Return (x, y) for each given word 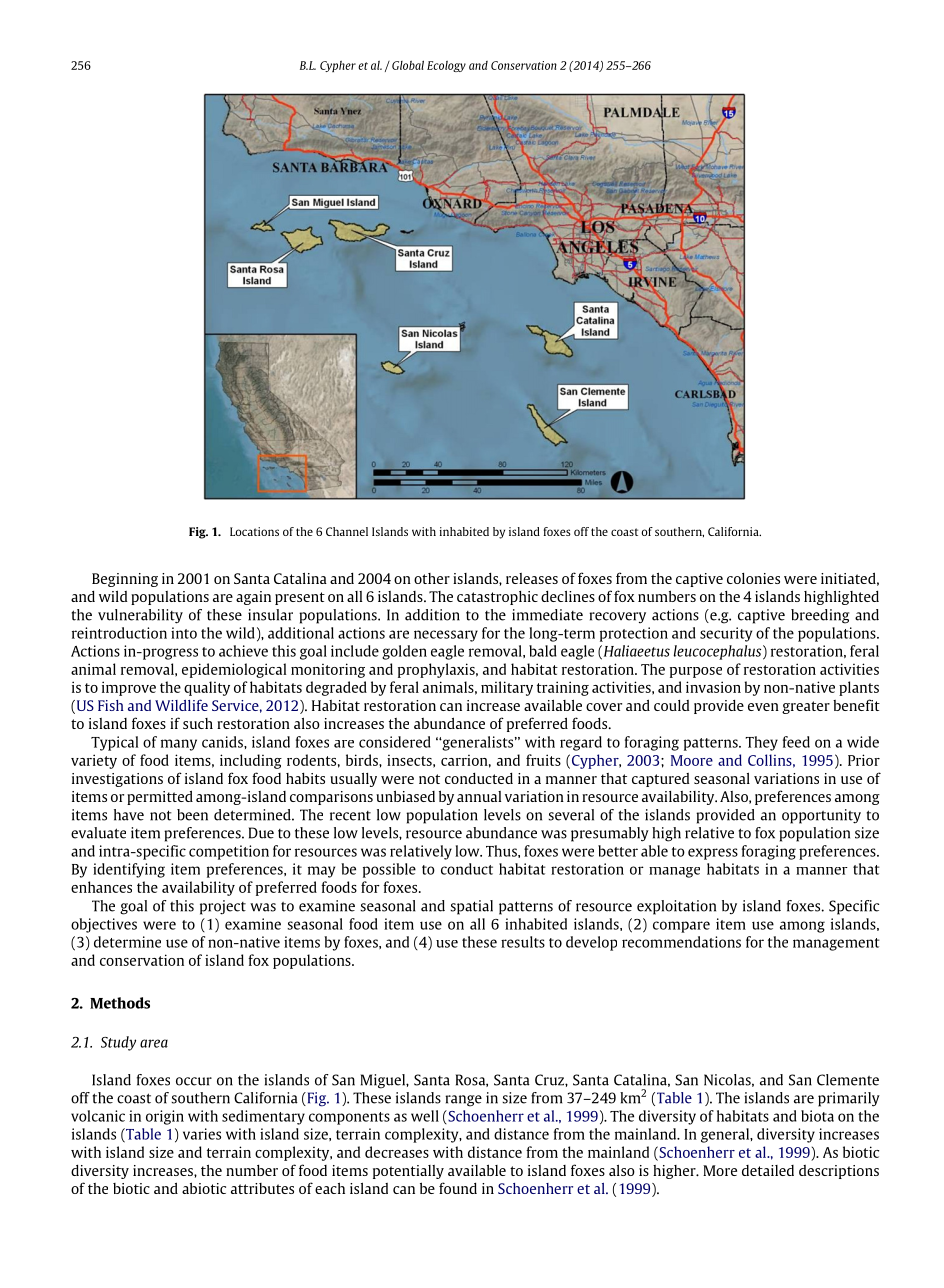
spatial (471, 907)
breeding (820, 616)
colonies (753, 578)
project (223, 907)
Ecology (446, 66)
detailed (768, 1170)
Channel (347, 531)
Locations (254, 531)
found (458, 1188)
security (726, 634)
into (184, 633)
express (713, 854)
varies (202, 1134)
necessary (446, 636)
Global (408, 65)
